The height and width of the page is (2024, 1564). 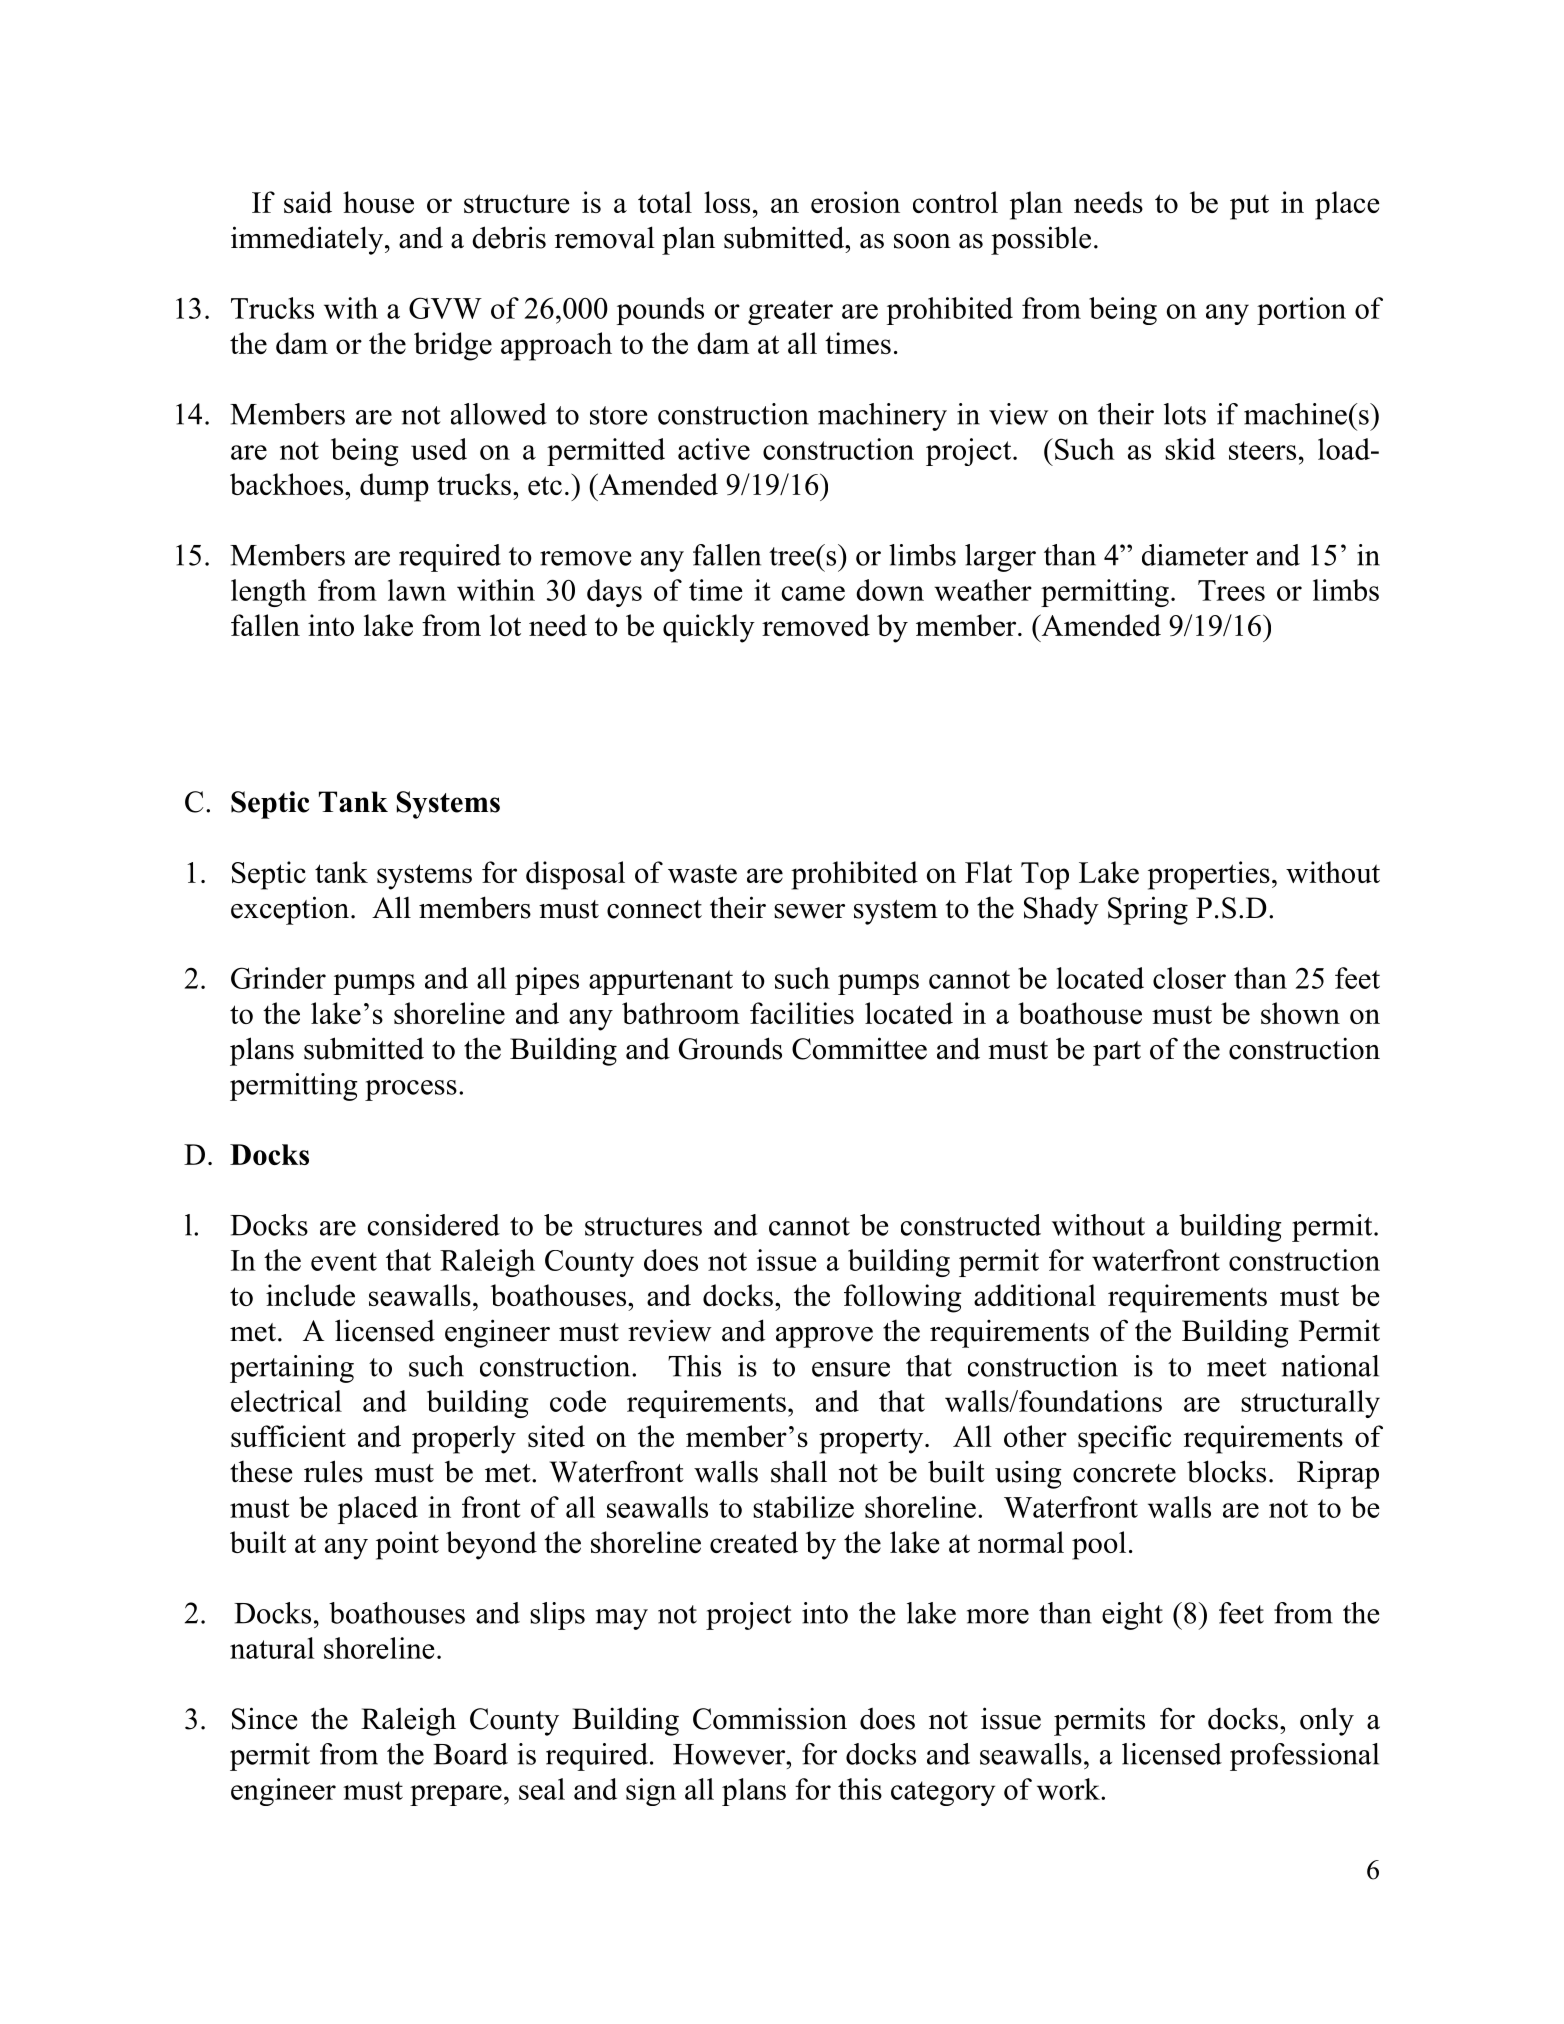 What do you see at coordinates (307, 240) in the page?
I see `immediately` at bounding box center [307, 240].
